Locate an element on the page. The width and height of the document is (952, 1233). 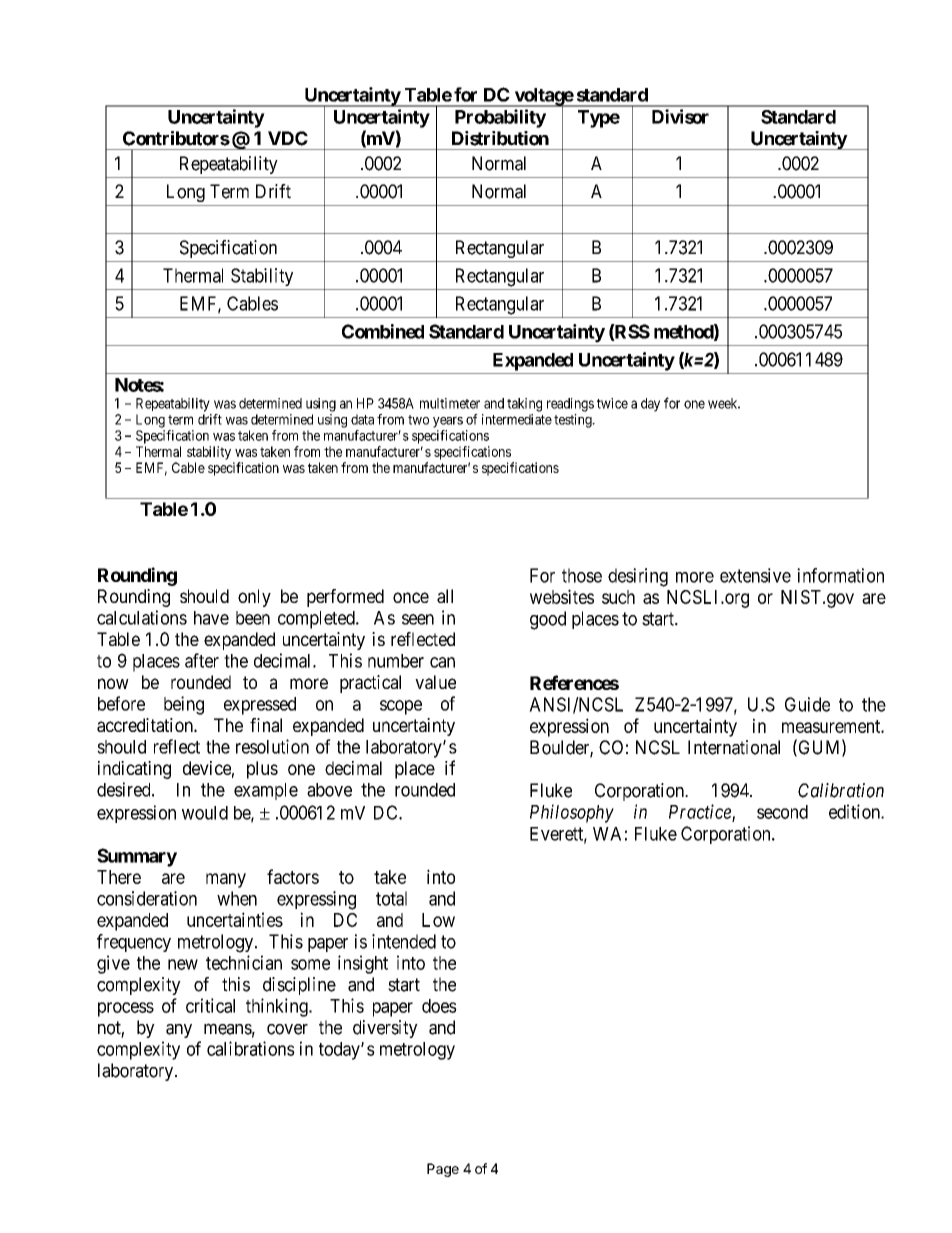
twice is located at coordinates (612, 403).
